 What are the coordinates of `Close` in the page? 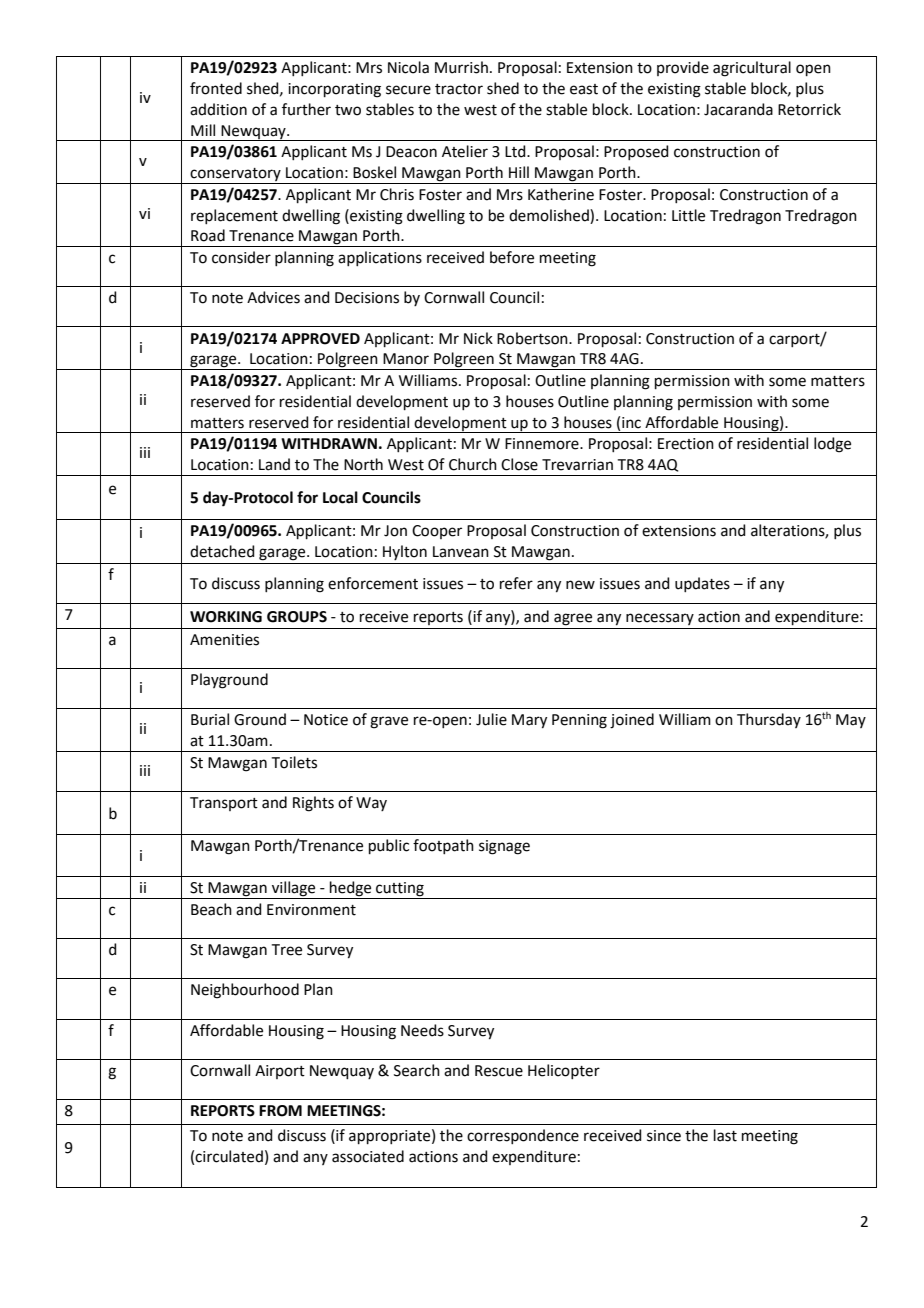 It's located at (519, 464).
